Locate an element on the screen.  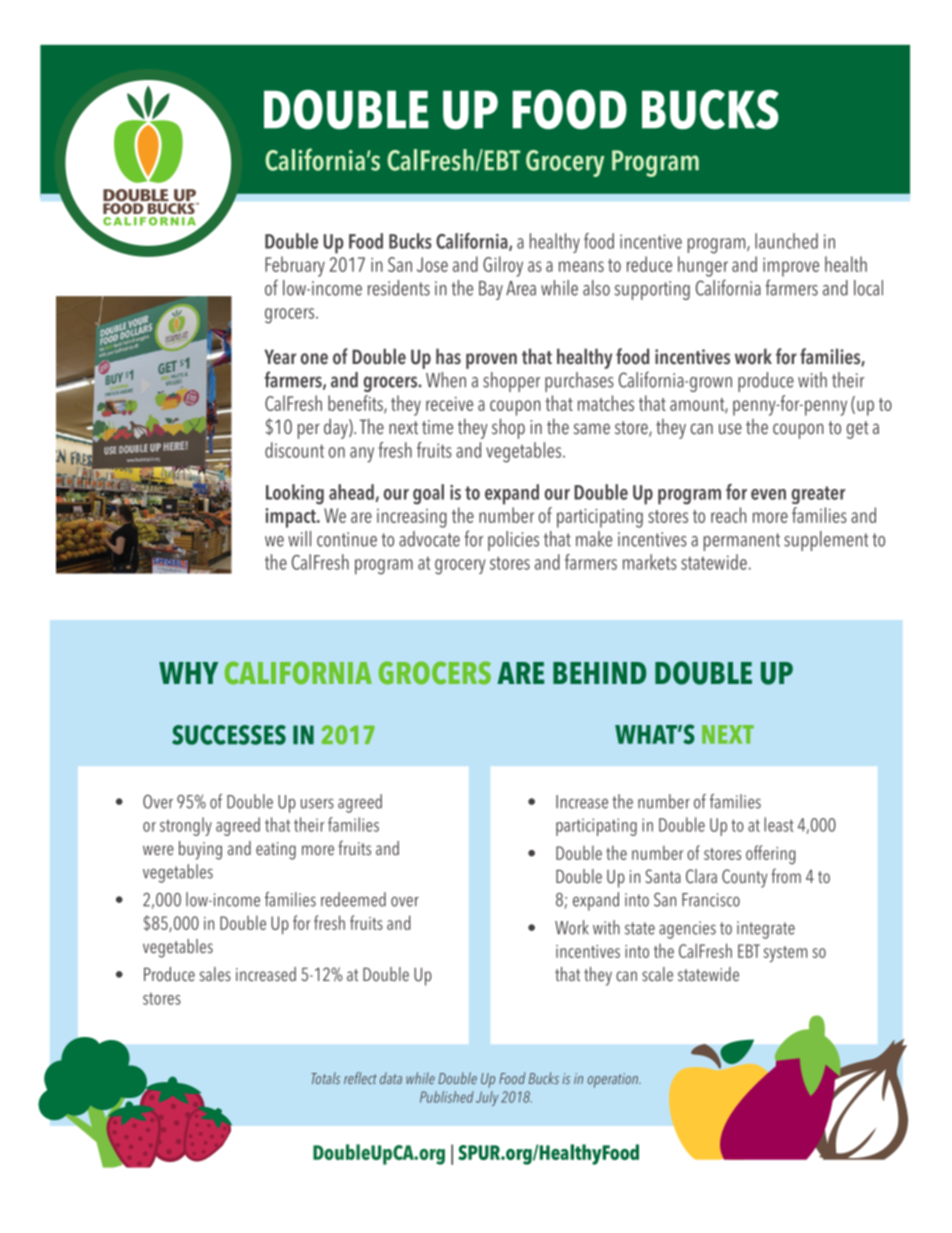
Totals is located at coordinates (325, 1078).
